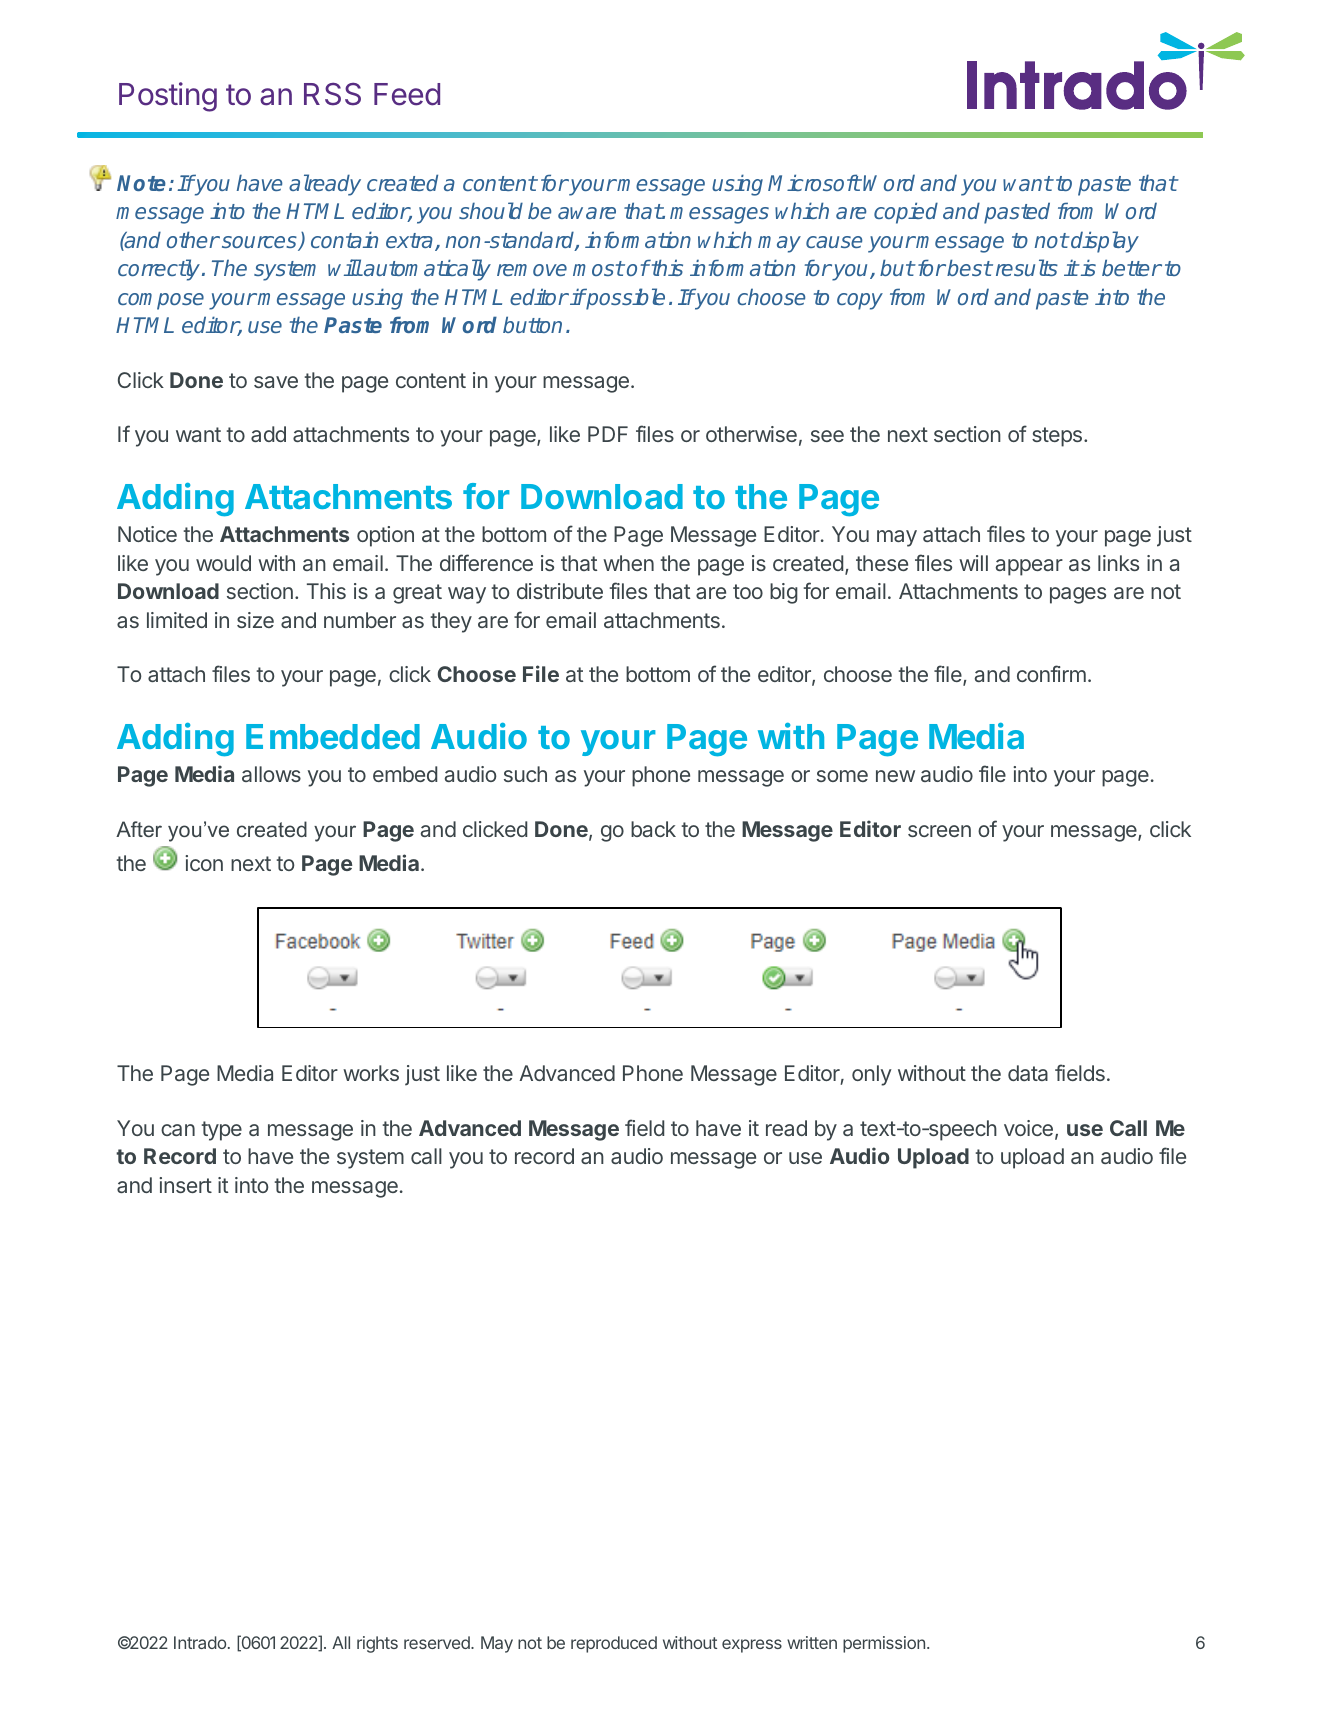 This screenshot has width=1321, height=1709. I want to click on size, so click(255, 620).
